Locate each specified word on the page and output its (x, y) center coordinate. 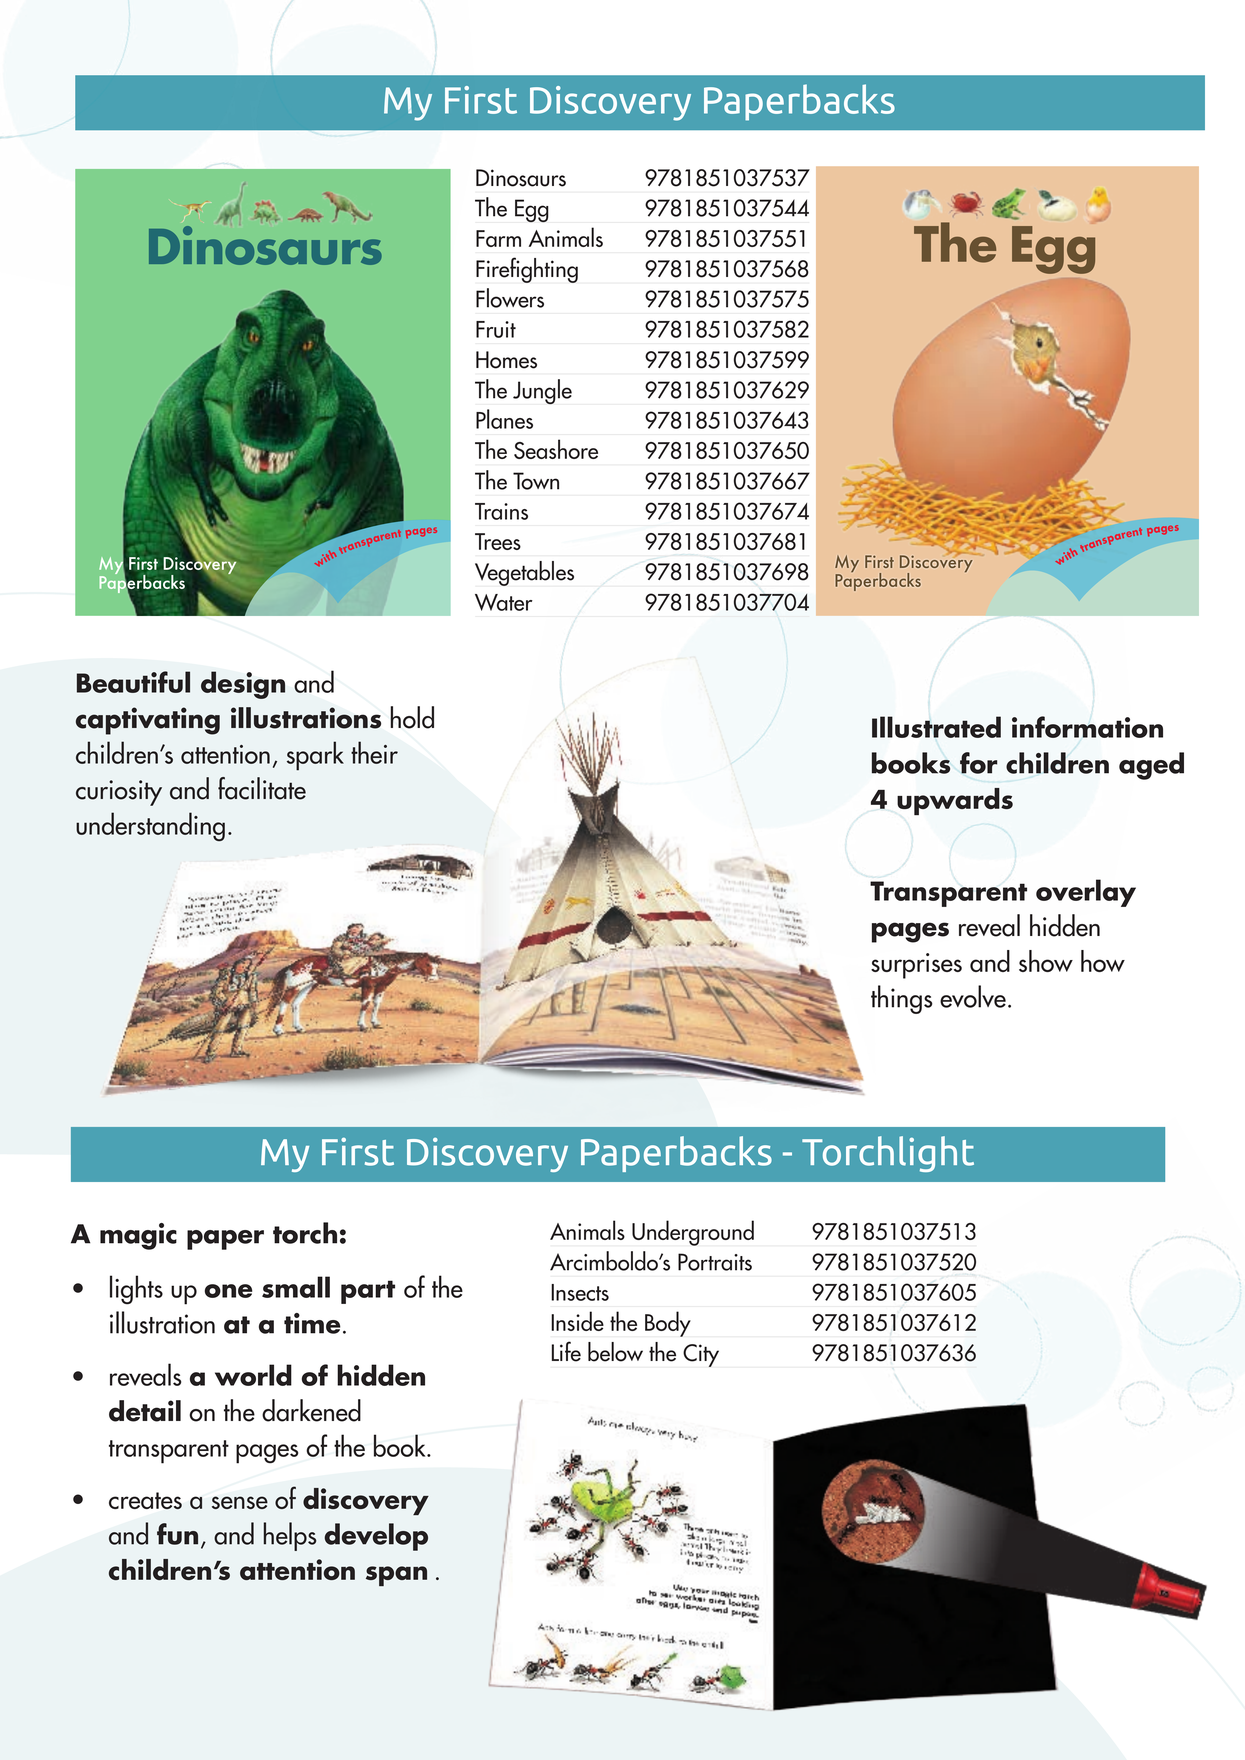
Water (504, 602)
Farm (498, 238)
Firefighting (527, 270)
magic (138, 1236)
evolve (973, 996)
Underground (693, 1233)
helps (290, 1536)
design (243, 685)
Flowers (510, 298)
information (1087, 727)
